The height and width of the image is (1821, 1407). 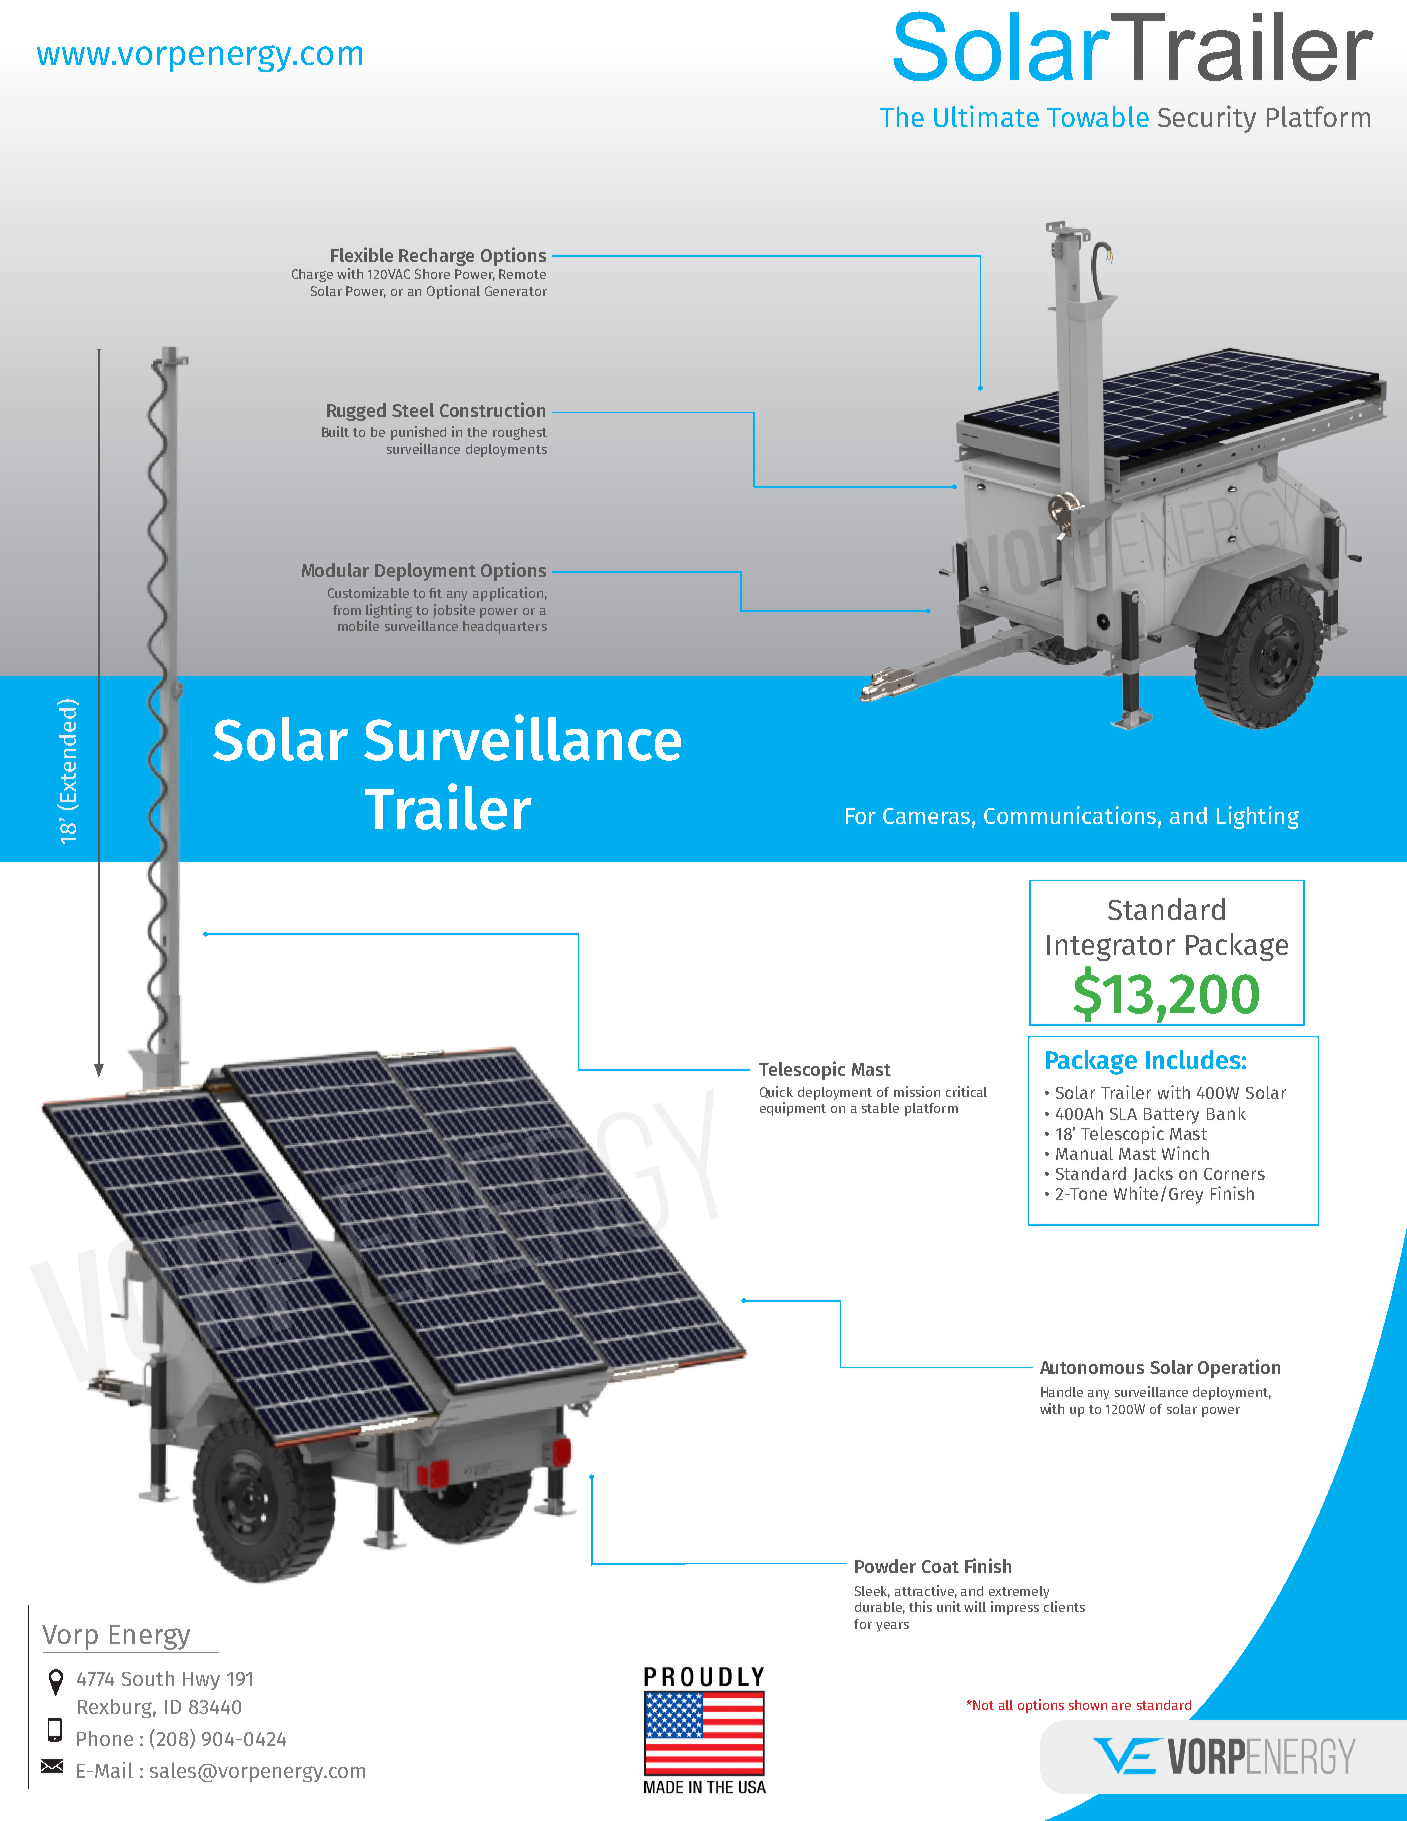 I want to click on Hwy, so click(x=201, y=1681).
